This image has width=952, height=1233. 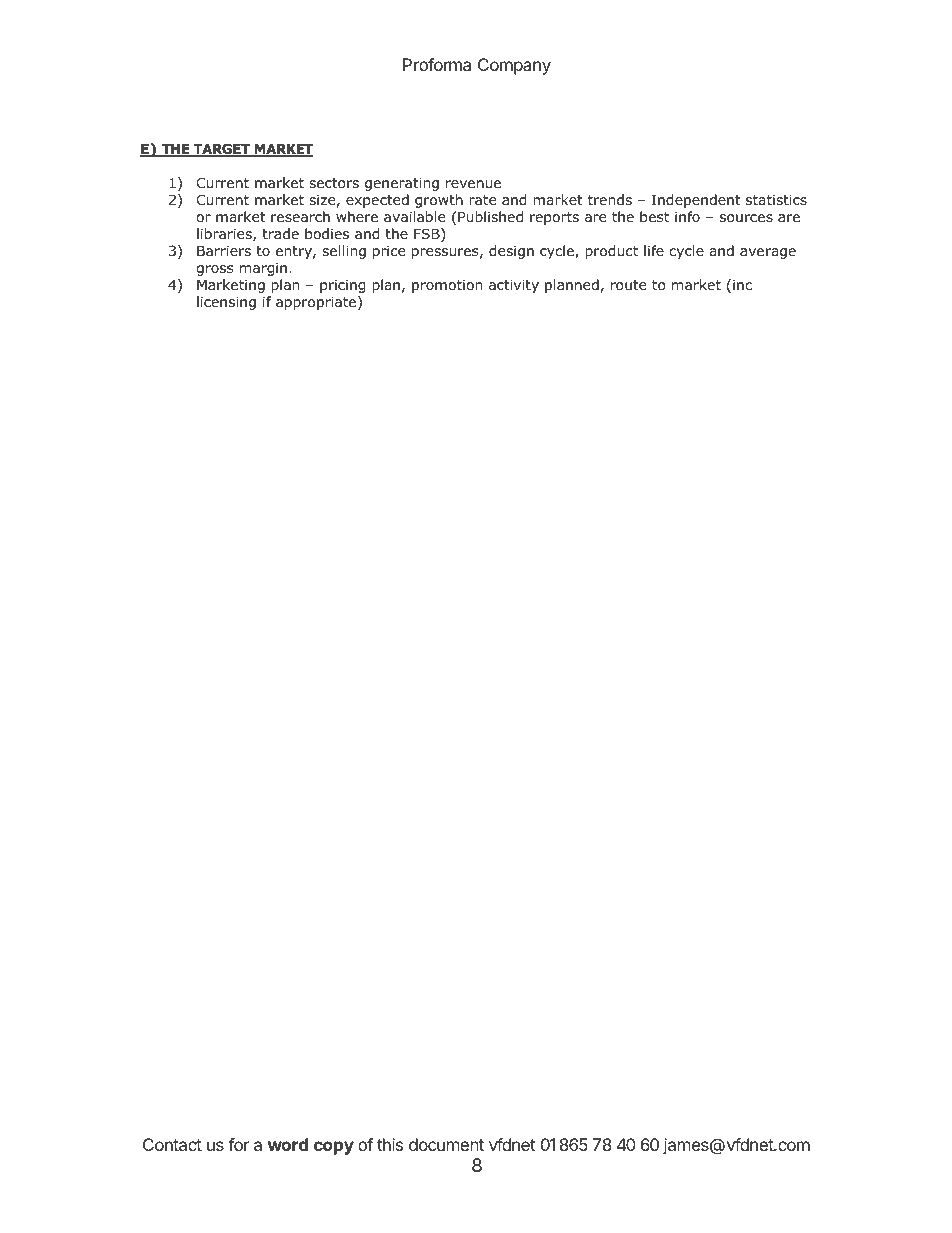 I want to click on licensing, so click(x=226, y=303).
